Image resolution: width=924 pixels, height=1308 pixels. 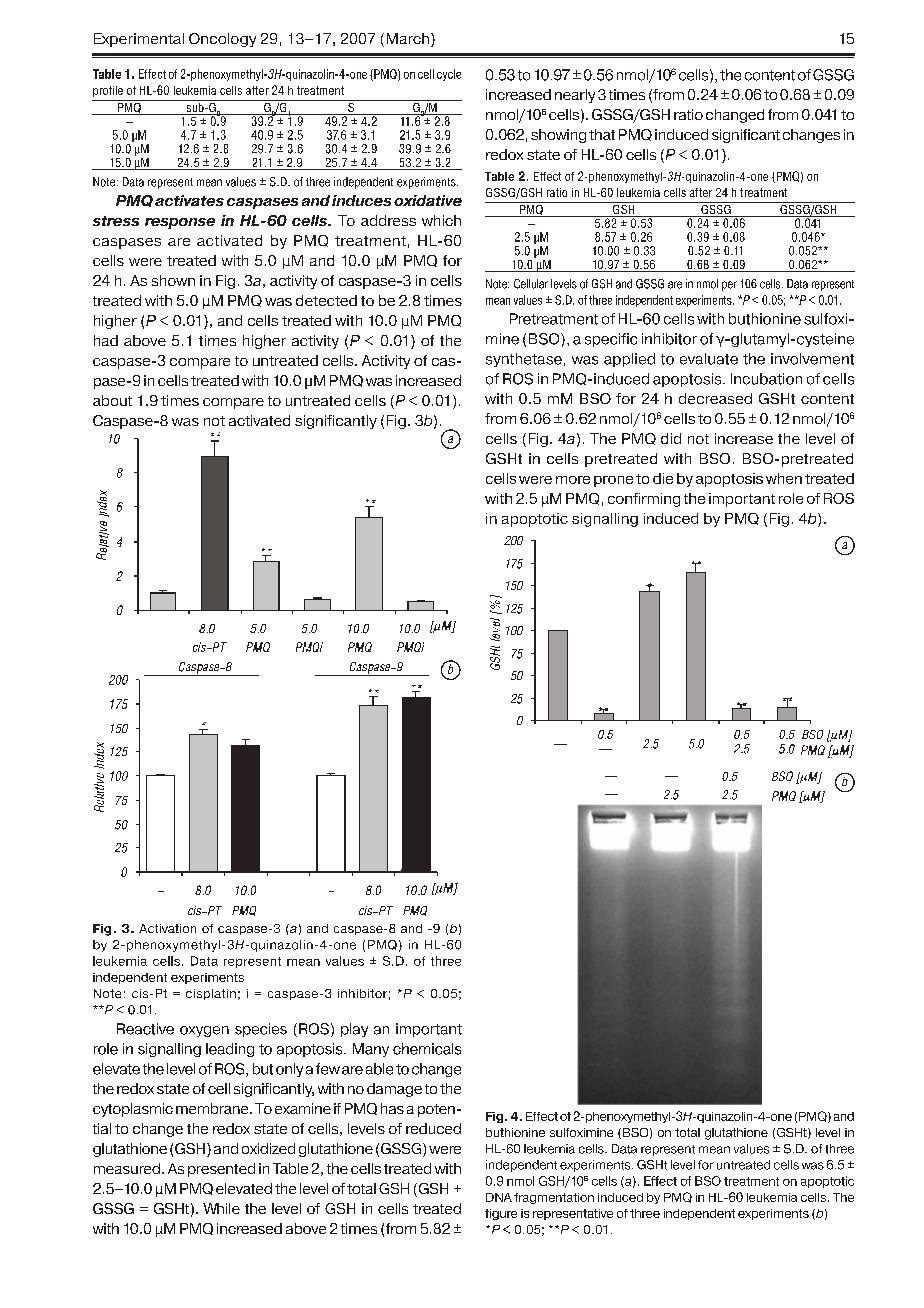 I want to click on chemicals, so click(x=427, y=1049).
